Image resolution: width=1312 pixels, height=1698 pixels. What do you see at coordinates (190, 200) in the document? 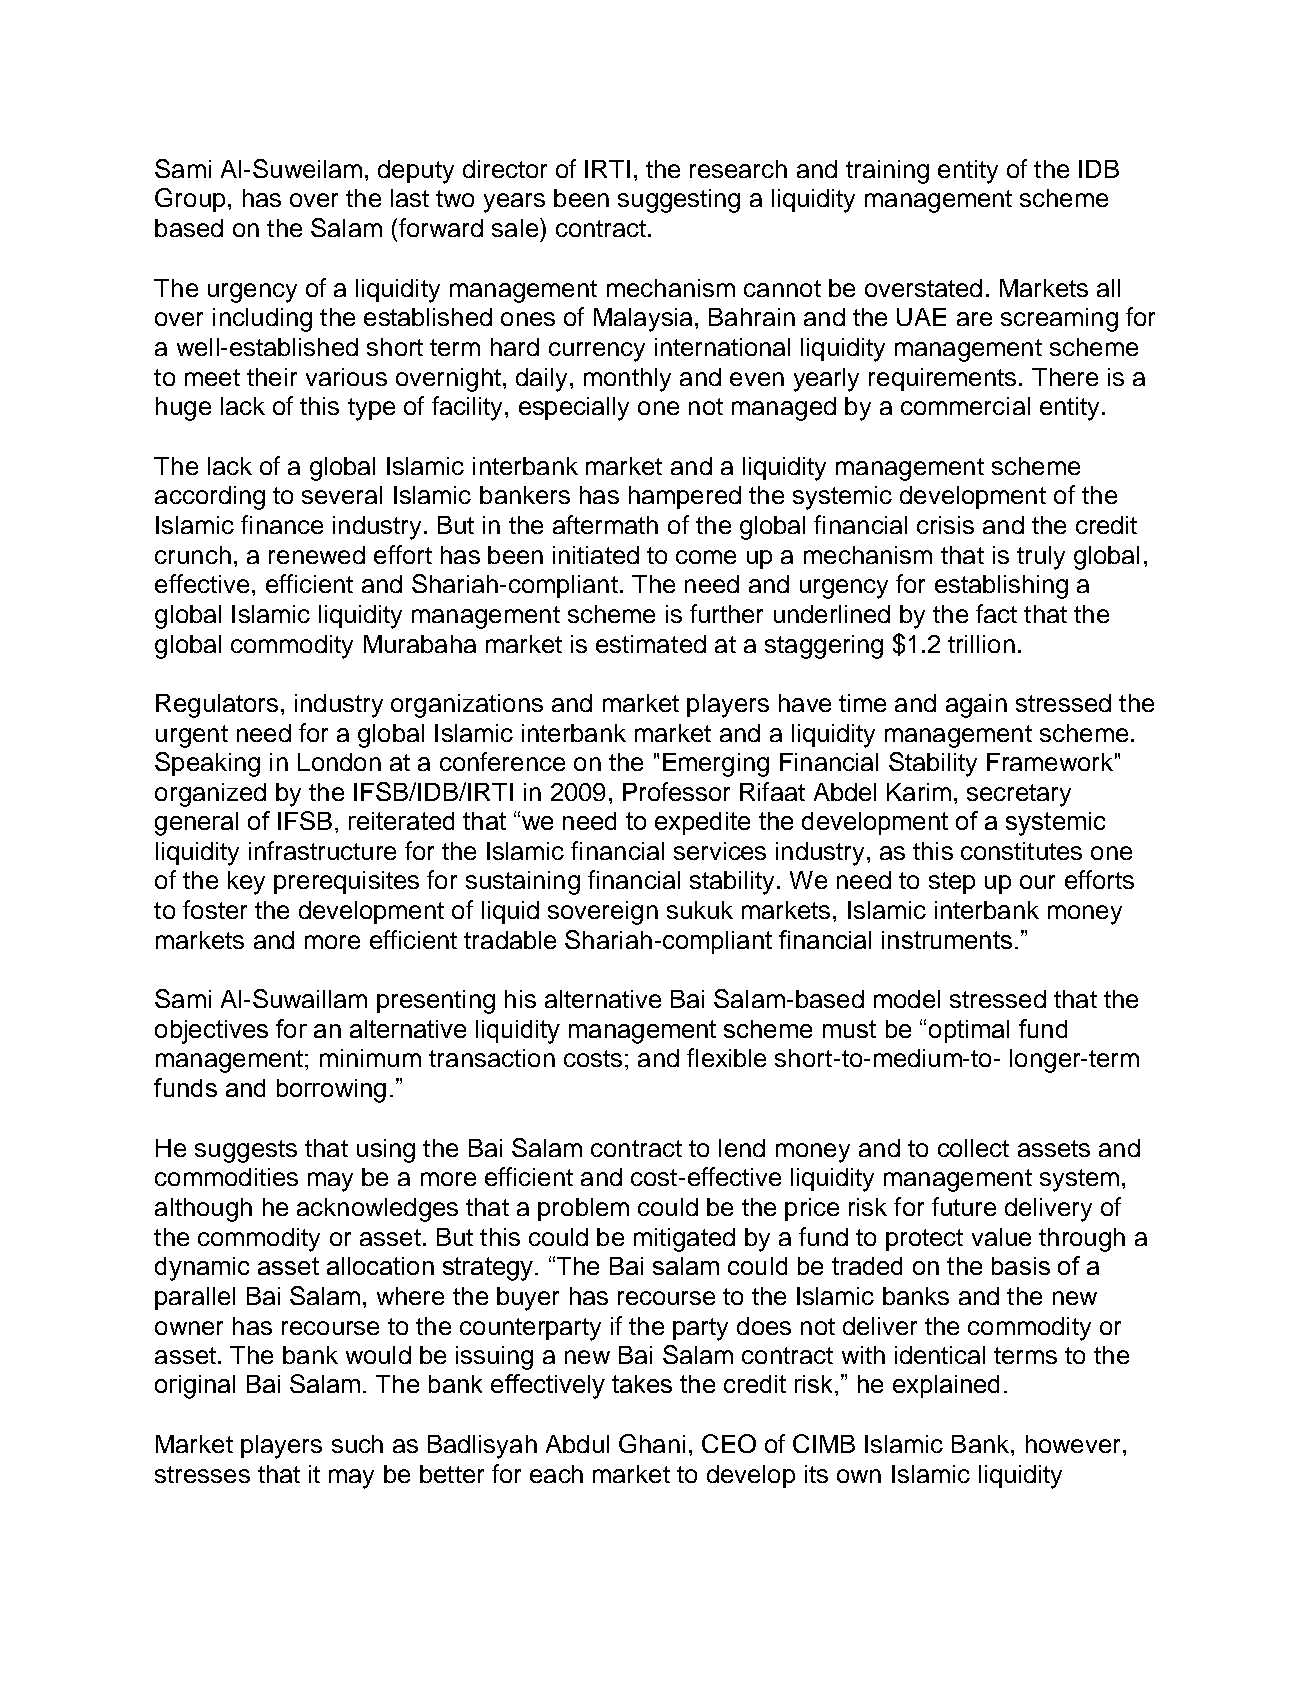
I see `Group` at bounding box center [190, 200].
